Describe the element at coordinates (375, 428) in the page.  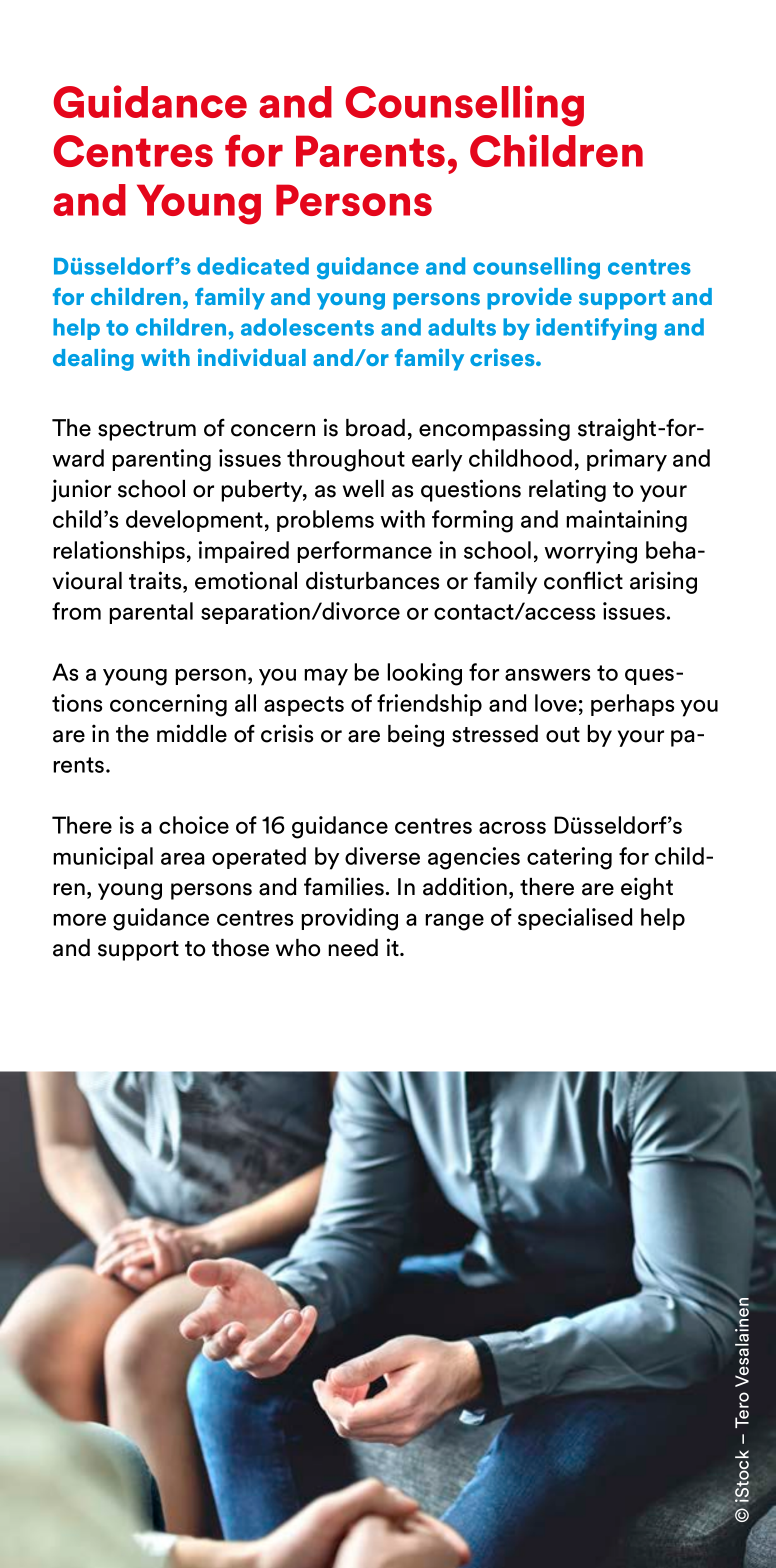
I see `broad` at that location.
